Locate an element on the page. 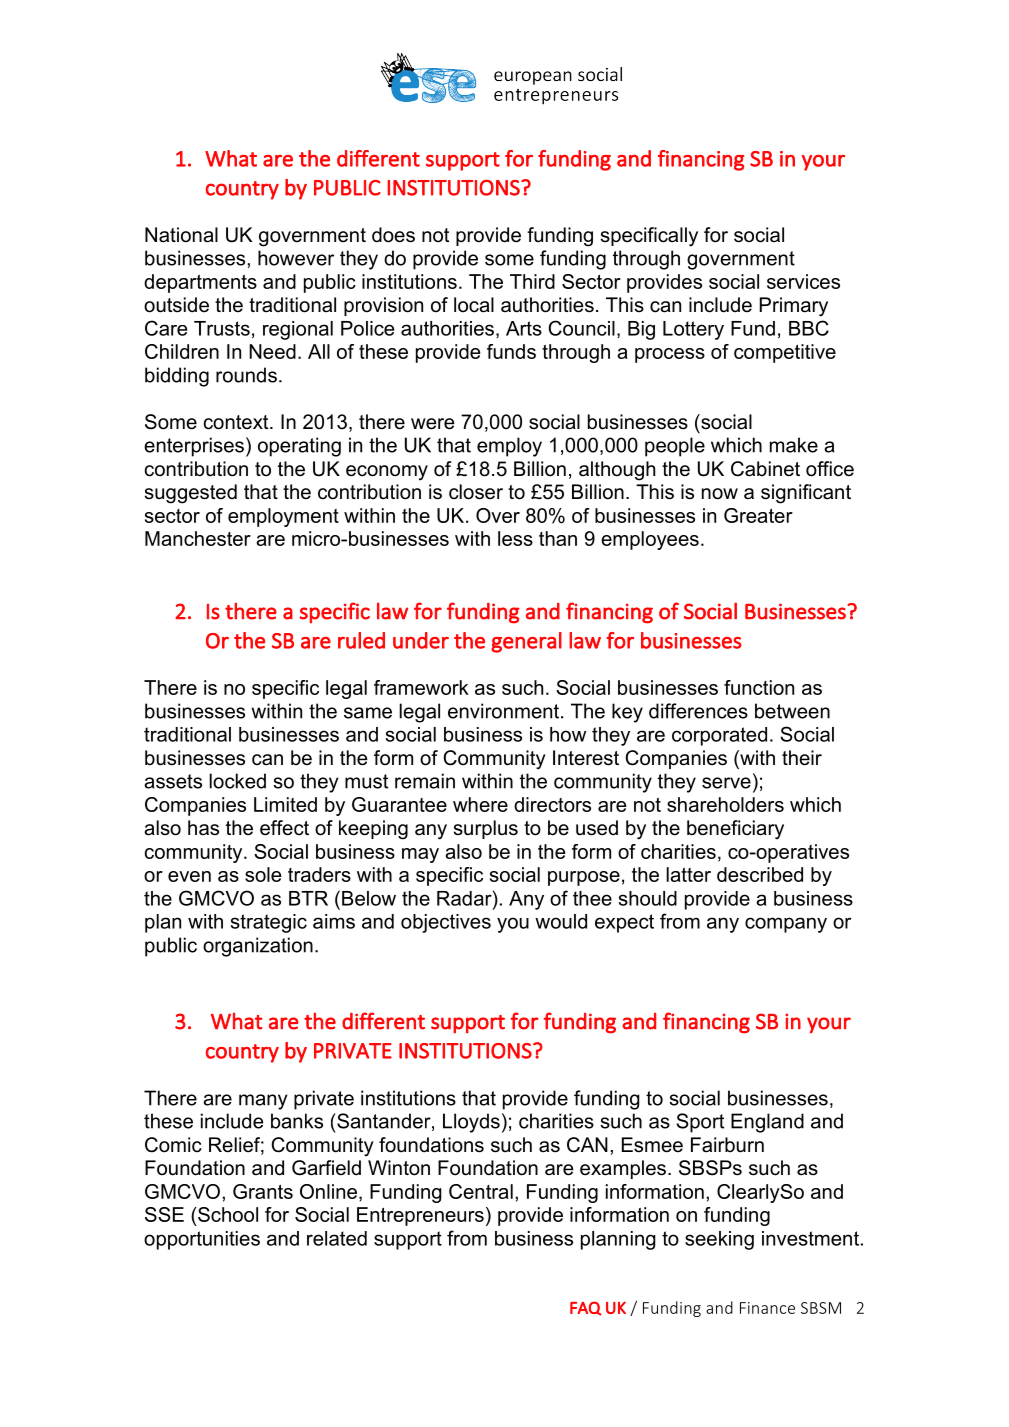 This page has width=1009, height=1427. opportunities is located at coordinates (202, 1240).
